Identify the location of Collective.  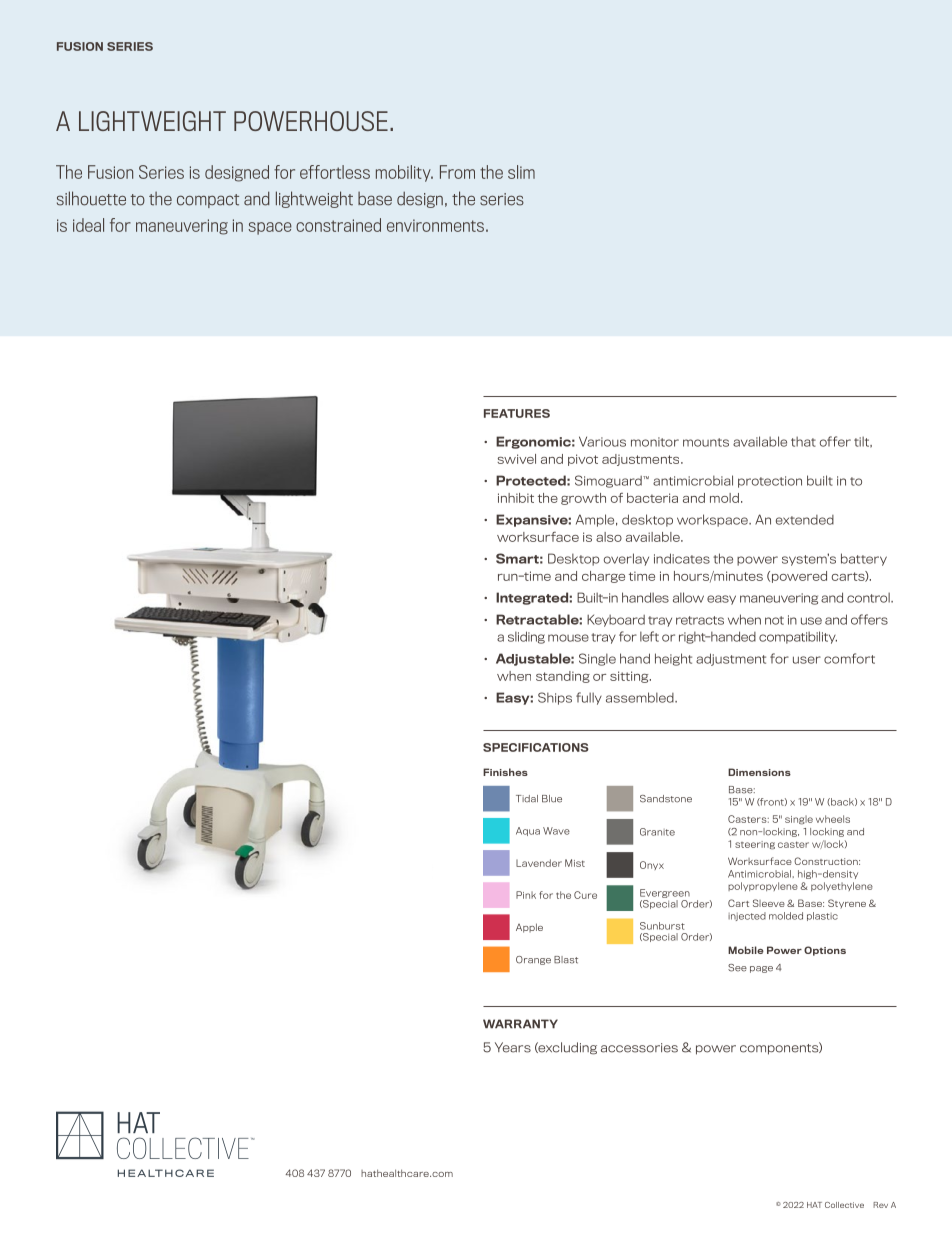
(844, 1205).
